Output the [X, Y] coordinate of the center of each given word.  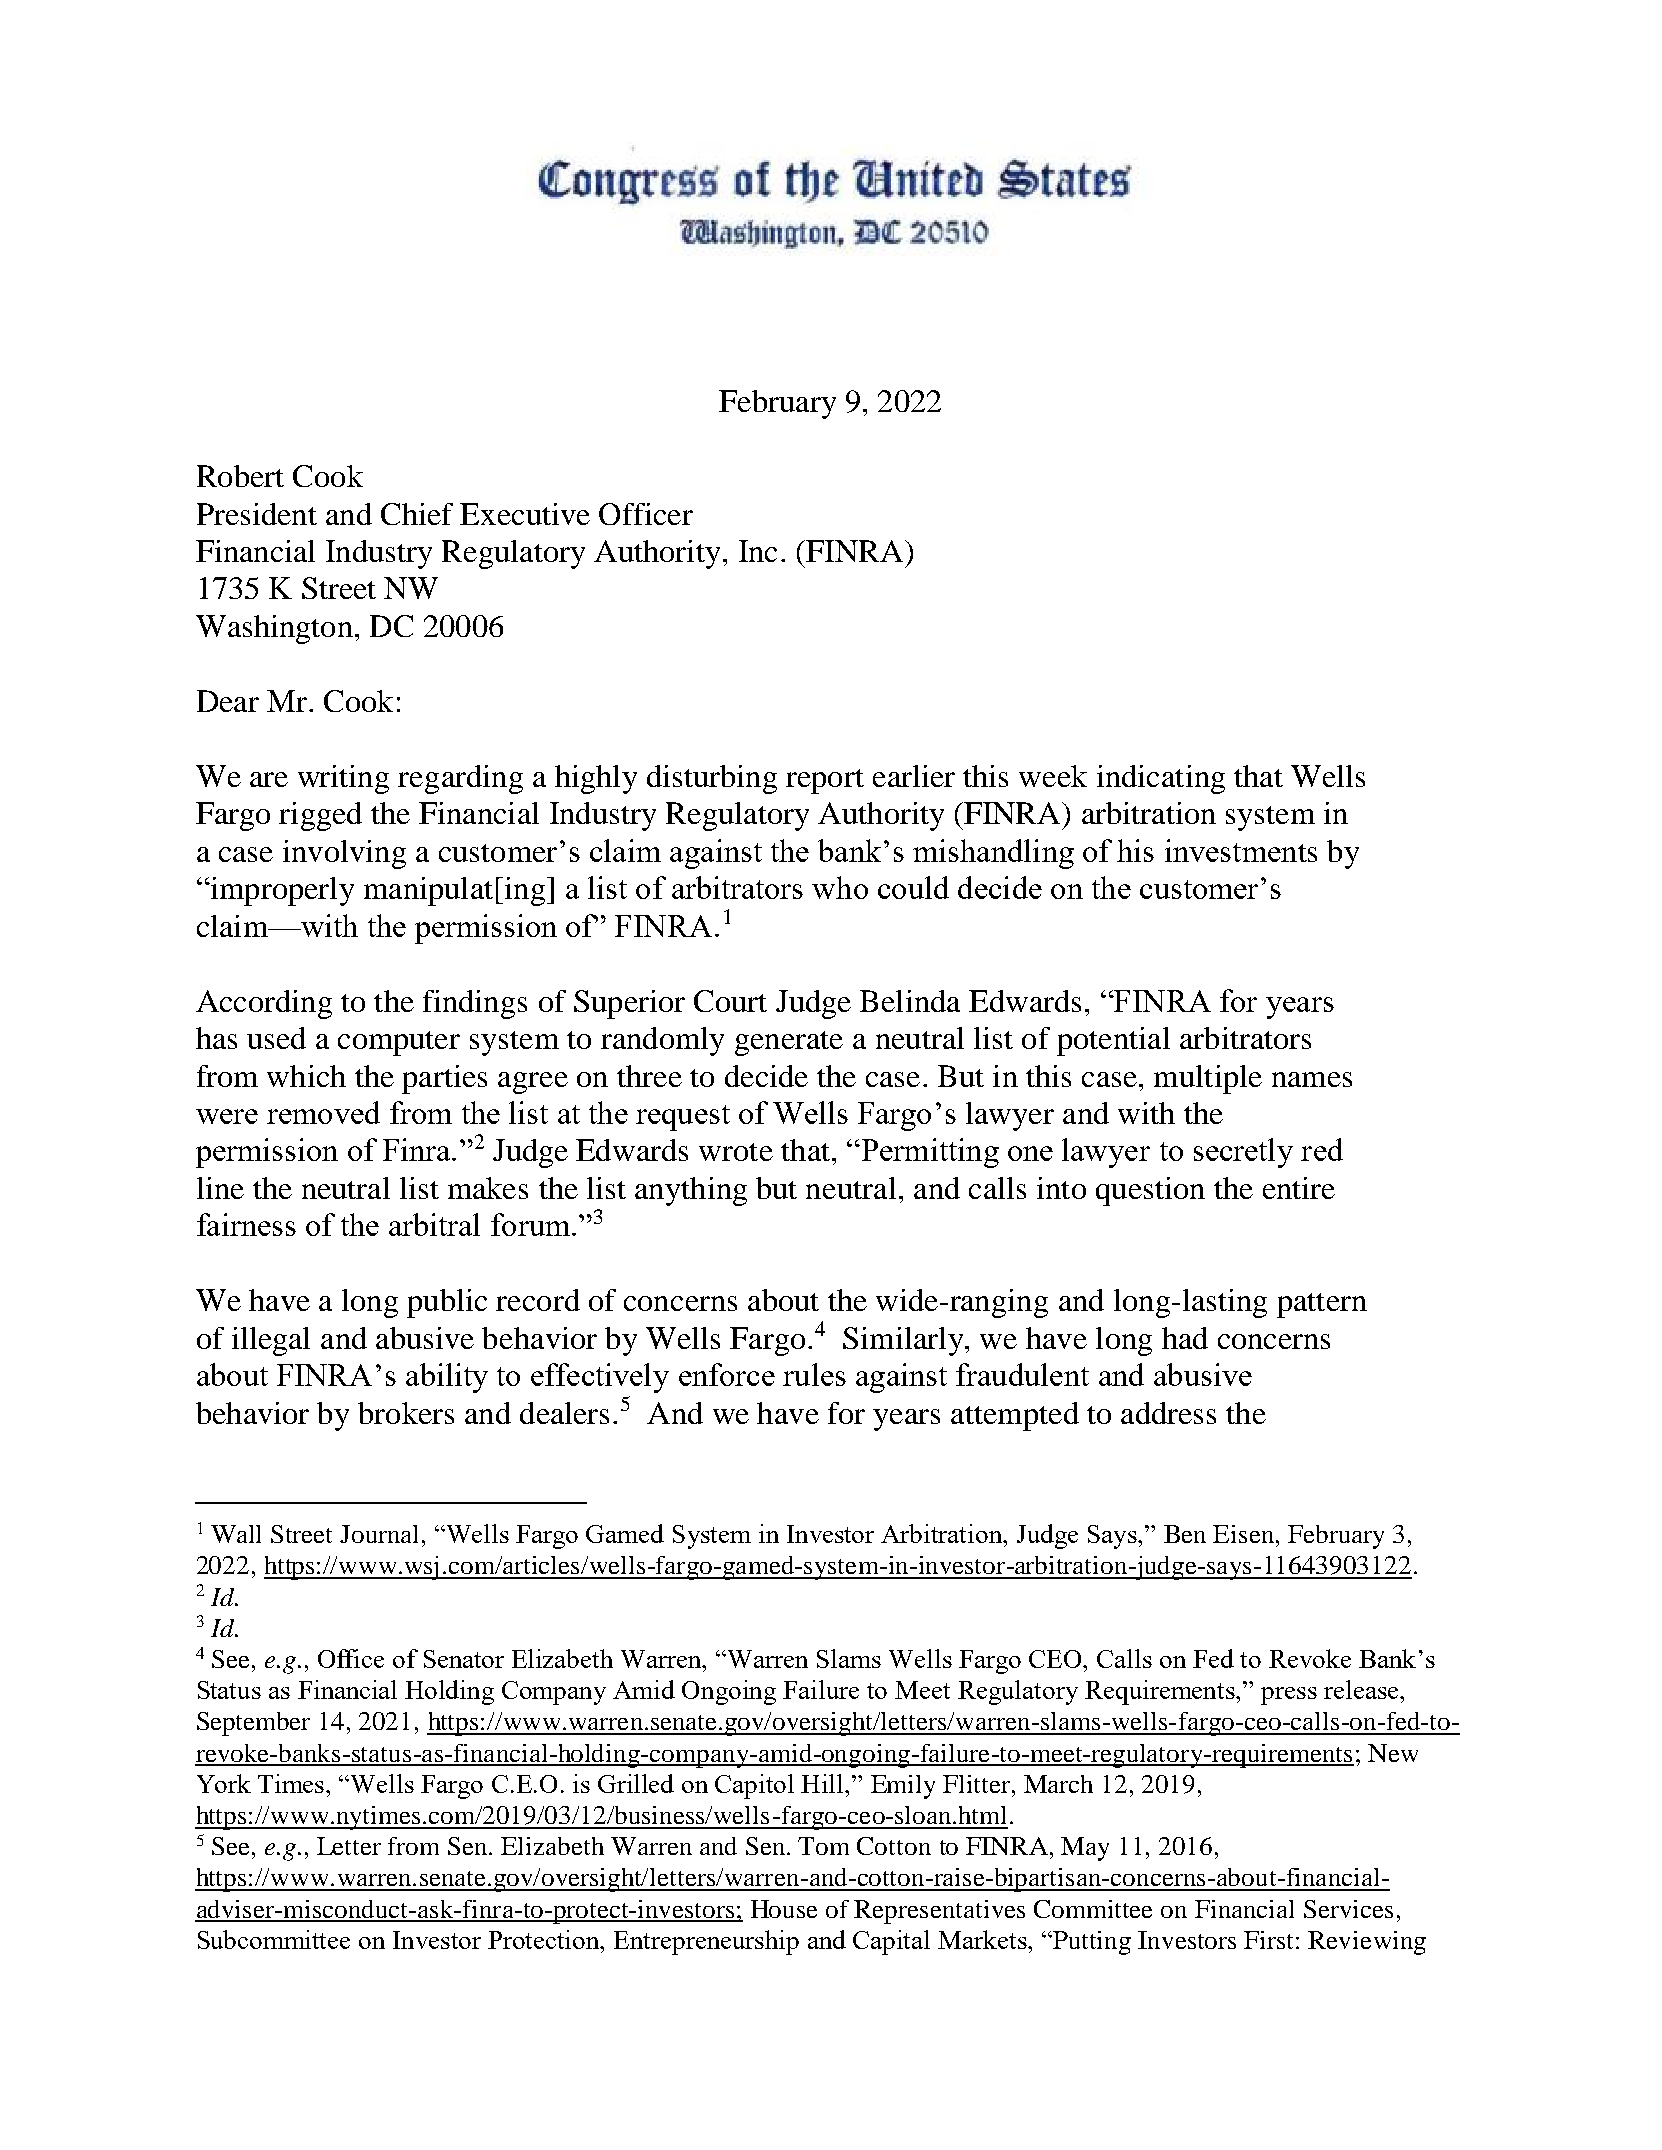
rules [814, 1374]
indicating [1161, 779]
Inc [758, 551]
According [264, 1004]
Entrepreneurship [706, 1942]
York [224, 1783]
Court [730, 1001]
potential [1113, 1041]
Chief [417, 514]
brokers [406, 1413]
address [1168, 1413]
